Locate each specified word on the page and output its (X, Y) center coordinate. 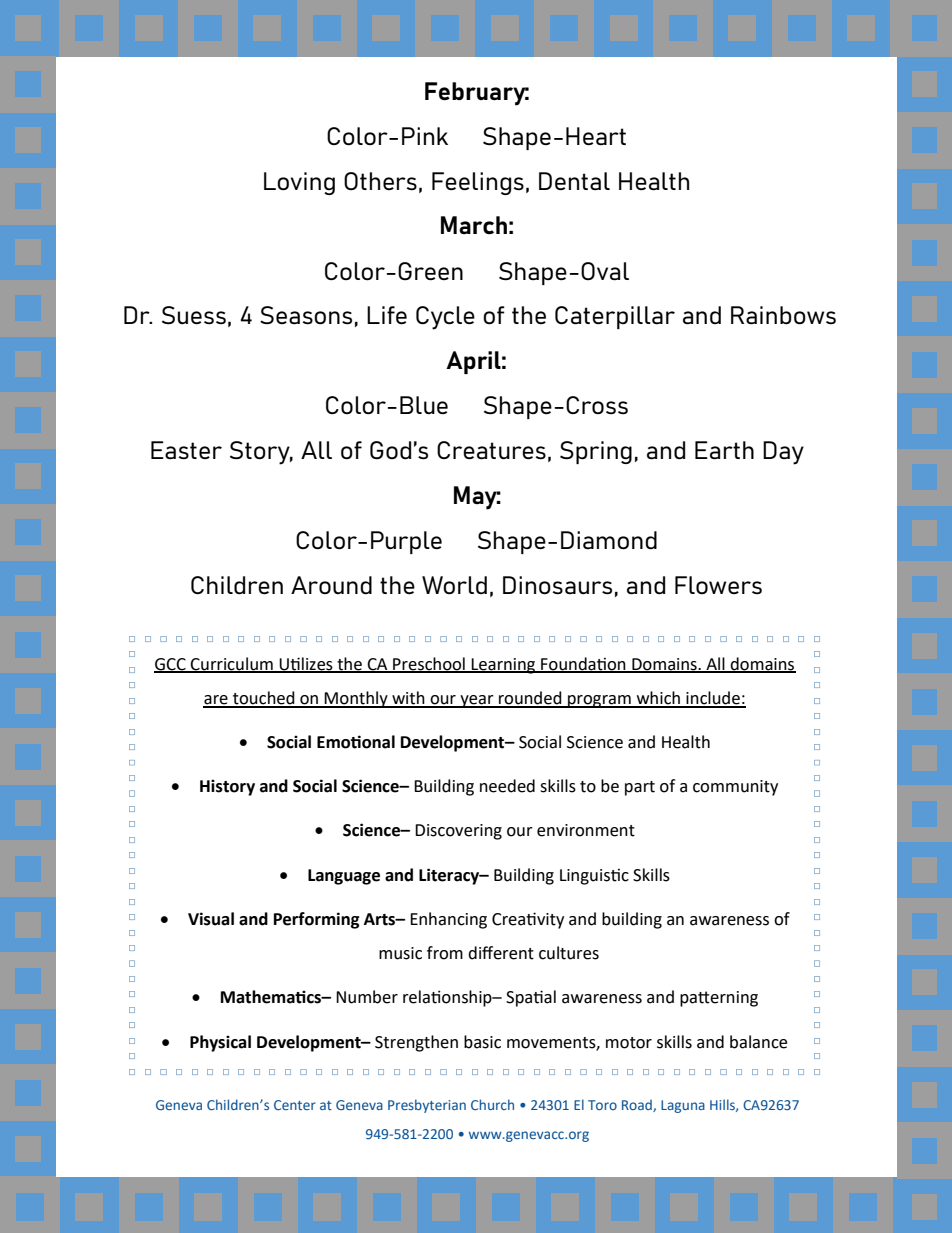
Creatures (491, 450)
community (735, 788)
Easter (186, 450)
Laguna (683, 1106)
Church (492, 1104)
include (713, 699)
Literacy (450, 876)
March (474, 225)
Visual (211, 919)
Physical (220, 1043)
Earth (724, 450)
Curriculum (232, 664)
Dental (574, 181)
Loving (299, 183)
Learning (504, 666)
